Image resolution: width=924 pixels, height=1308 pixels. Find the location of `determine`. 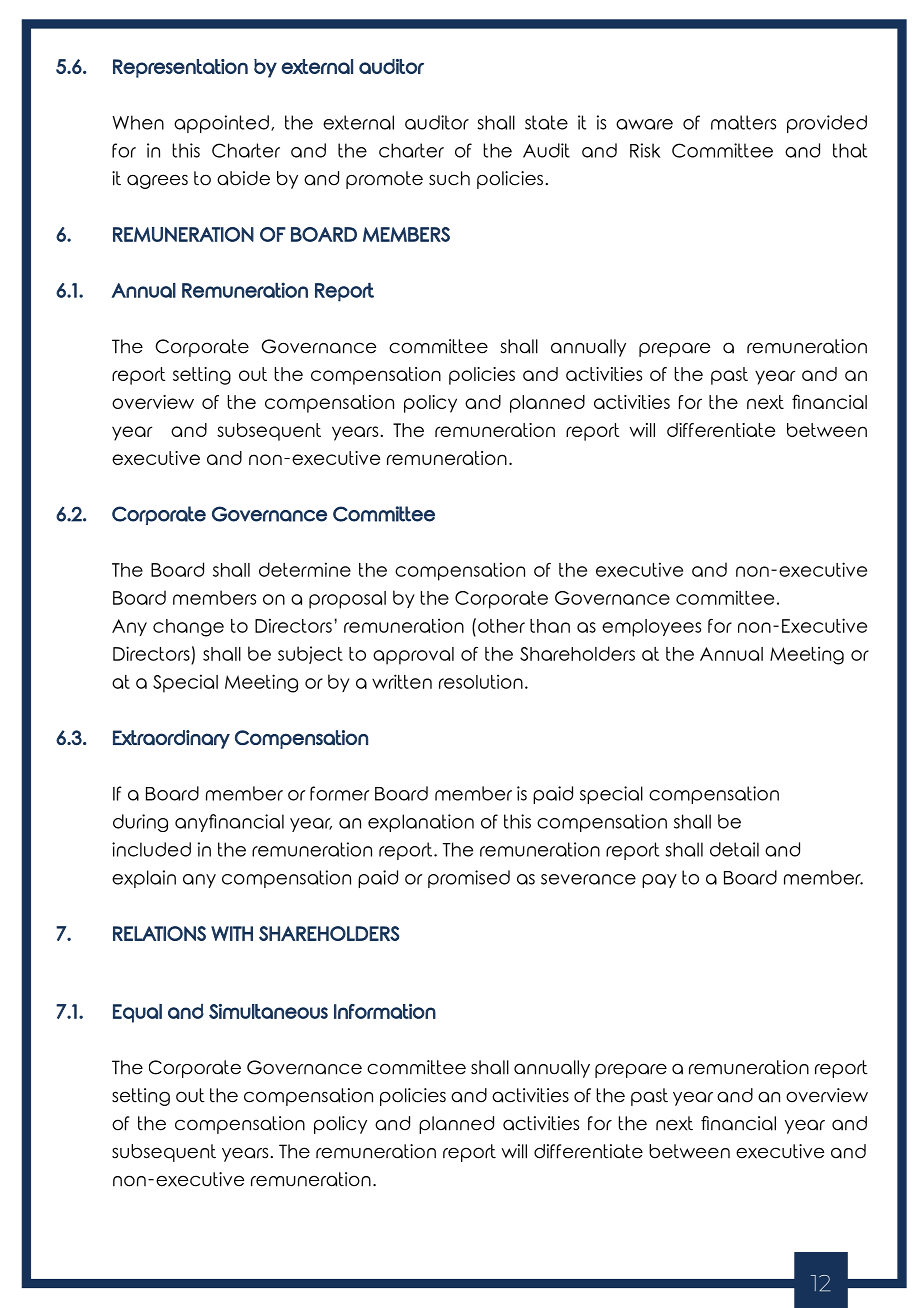

determine is located at coordinates (305, 569).
